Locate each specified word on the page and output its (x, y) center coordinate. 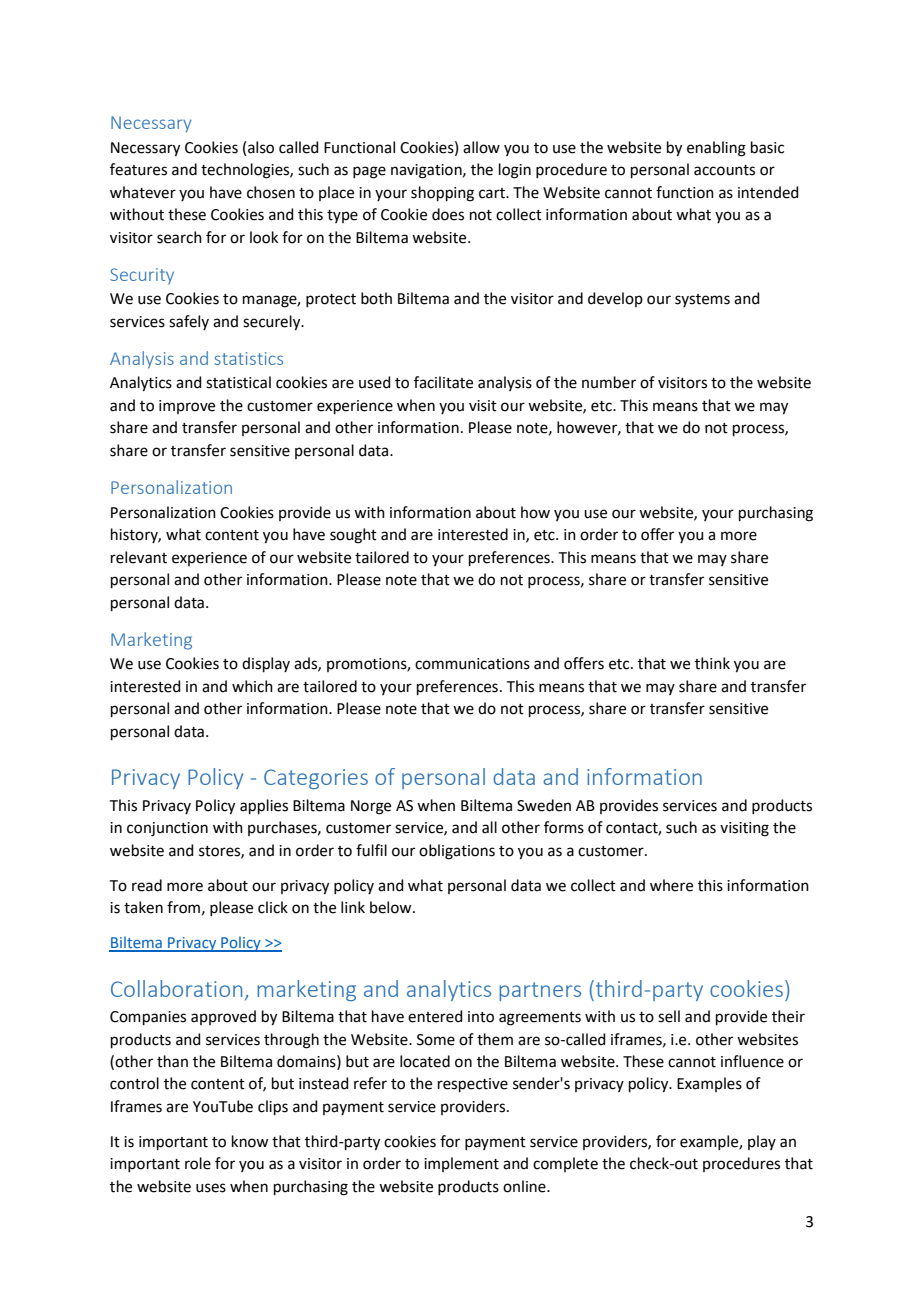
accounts (724, 170)
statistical (238, 382)
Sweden (544, 805)
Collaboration (176, 988)
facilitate (443, 382)
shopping (442, 194)
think (712, 663)
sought (353, 536)
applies (264, 806)
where (671, 885)
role (198, 1163)
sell (669, 1016)
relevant (139, 557)
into (481, 1017)
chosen (271, 192)
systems (702, 300)
